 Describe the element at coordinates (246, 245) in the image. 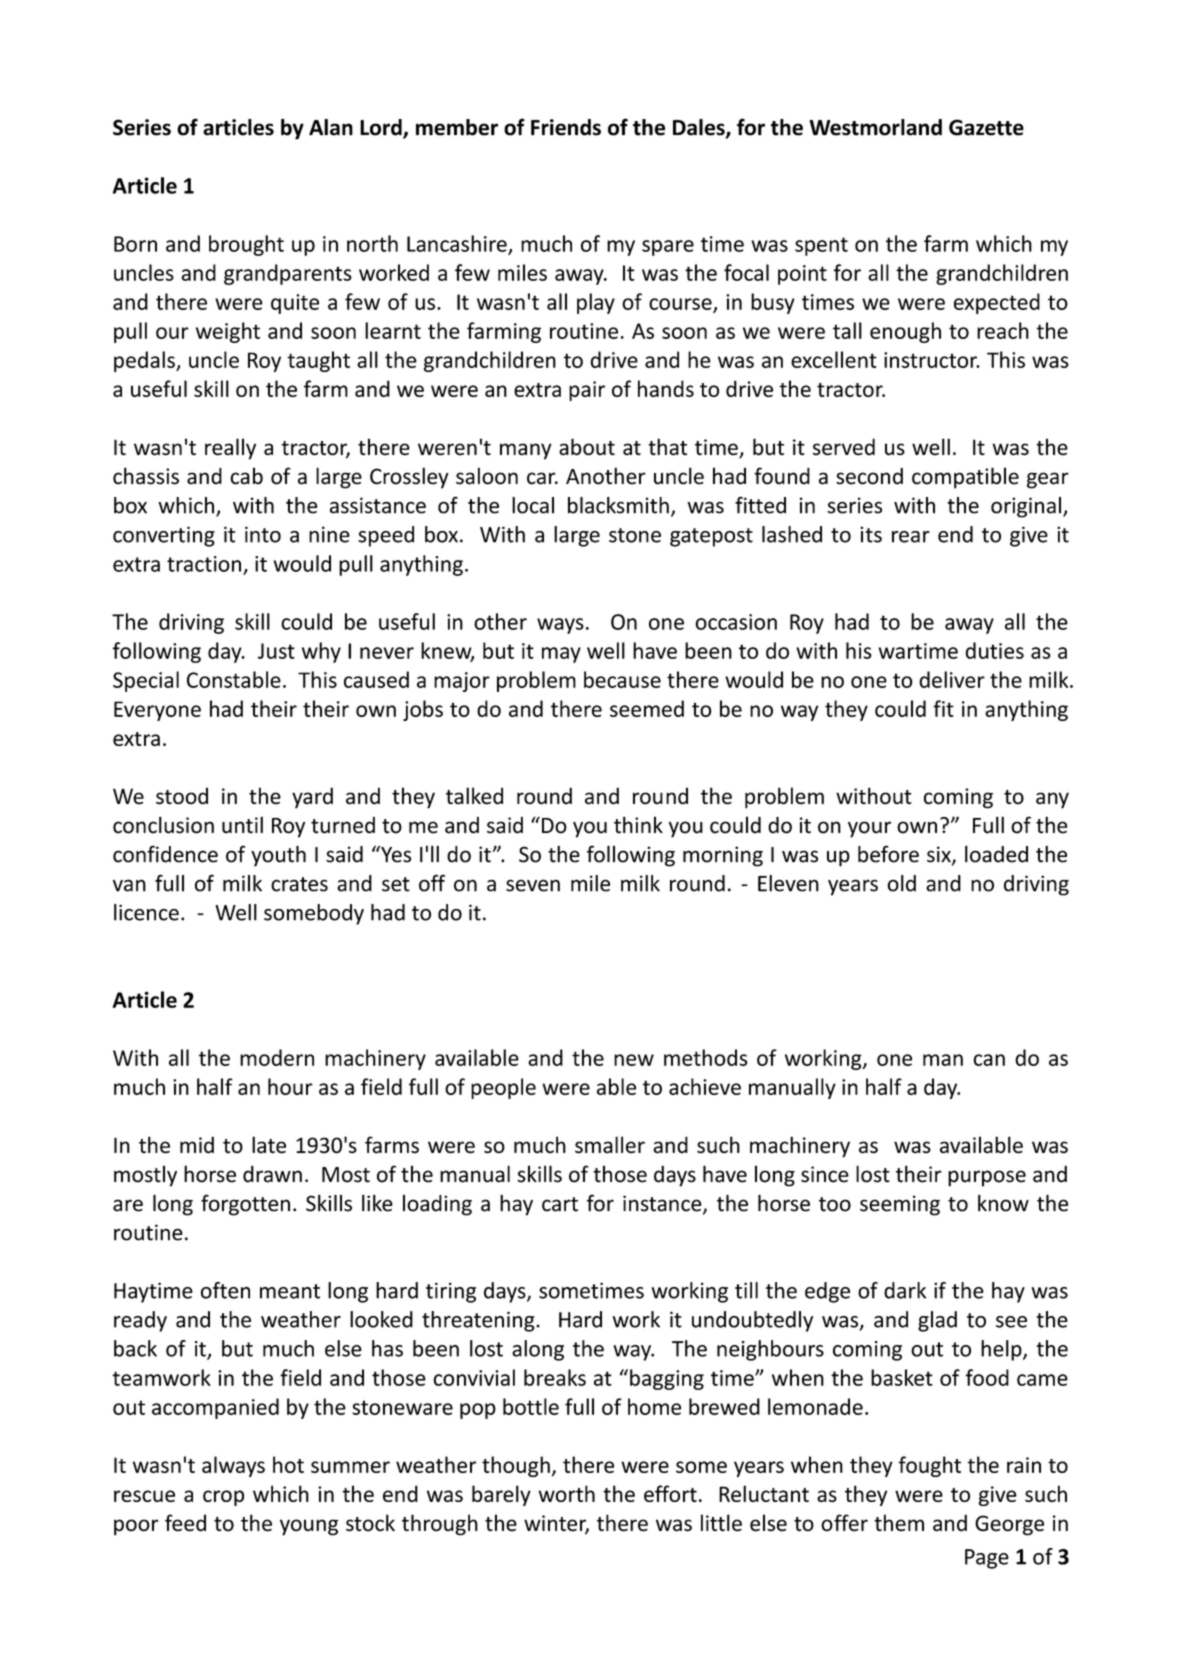

I see `brought` at that location.
